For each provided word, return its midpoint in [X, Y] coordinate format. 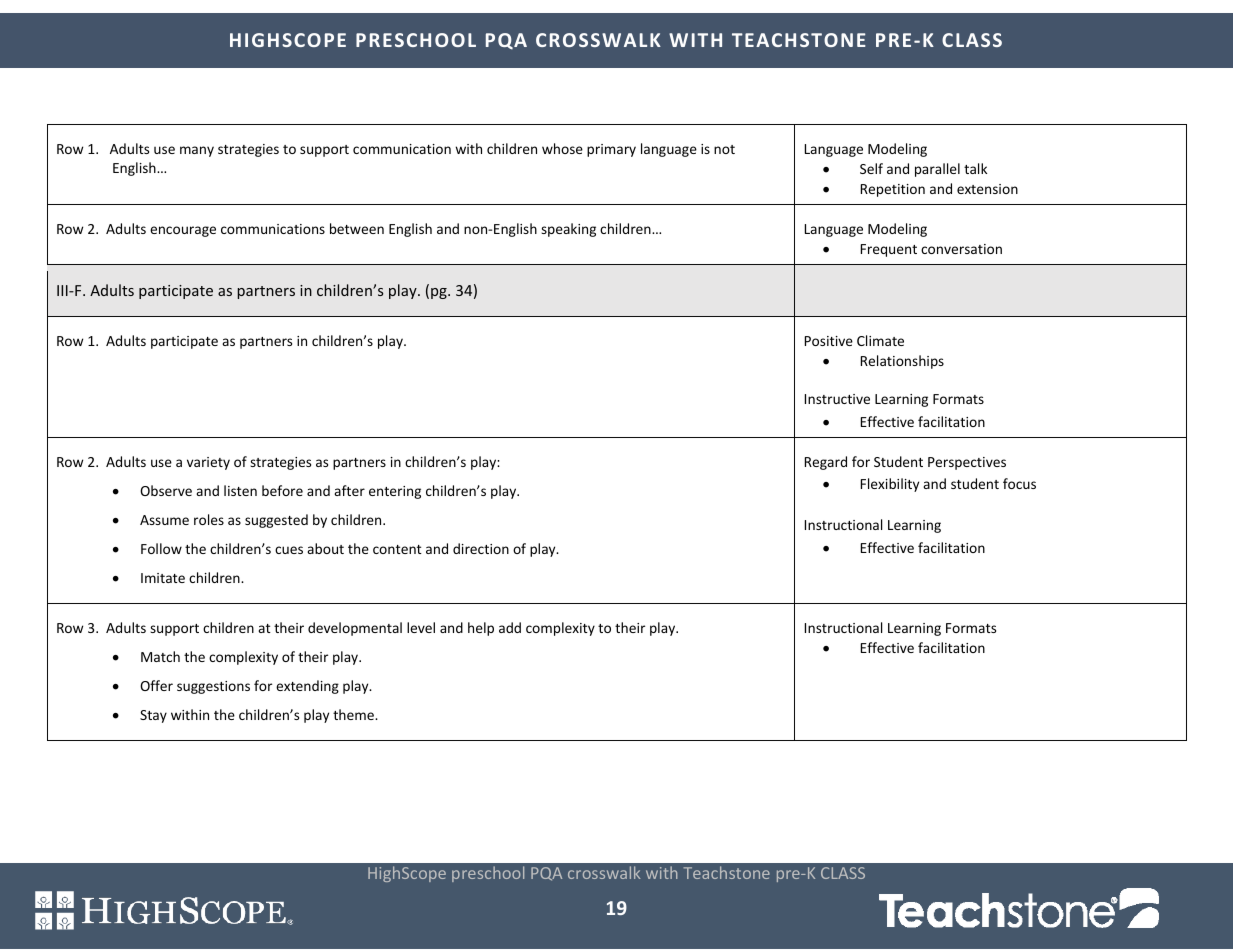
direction [481, 548]
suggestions [213, 687]
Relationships [902, 362]
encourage [183, 231]
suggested [276, 521]
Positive [829, 341]
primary [611, 150]
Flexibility [890, 485]
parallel [937, 170]
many [197, 151]
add [510, 627]
